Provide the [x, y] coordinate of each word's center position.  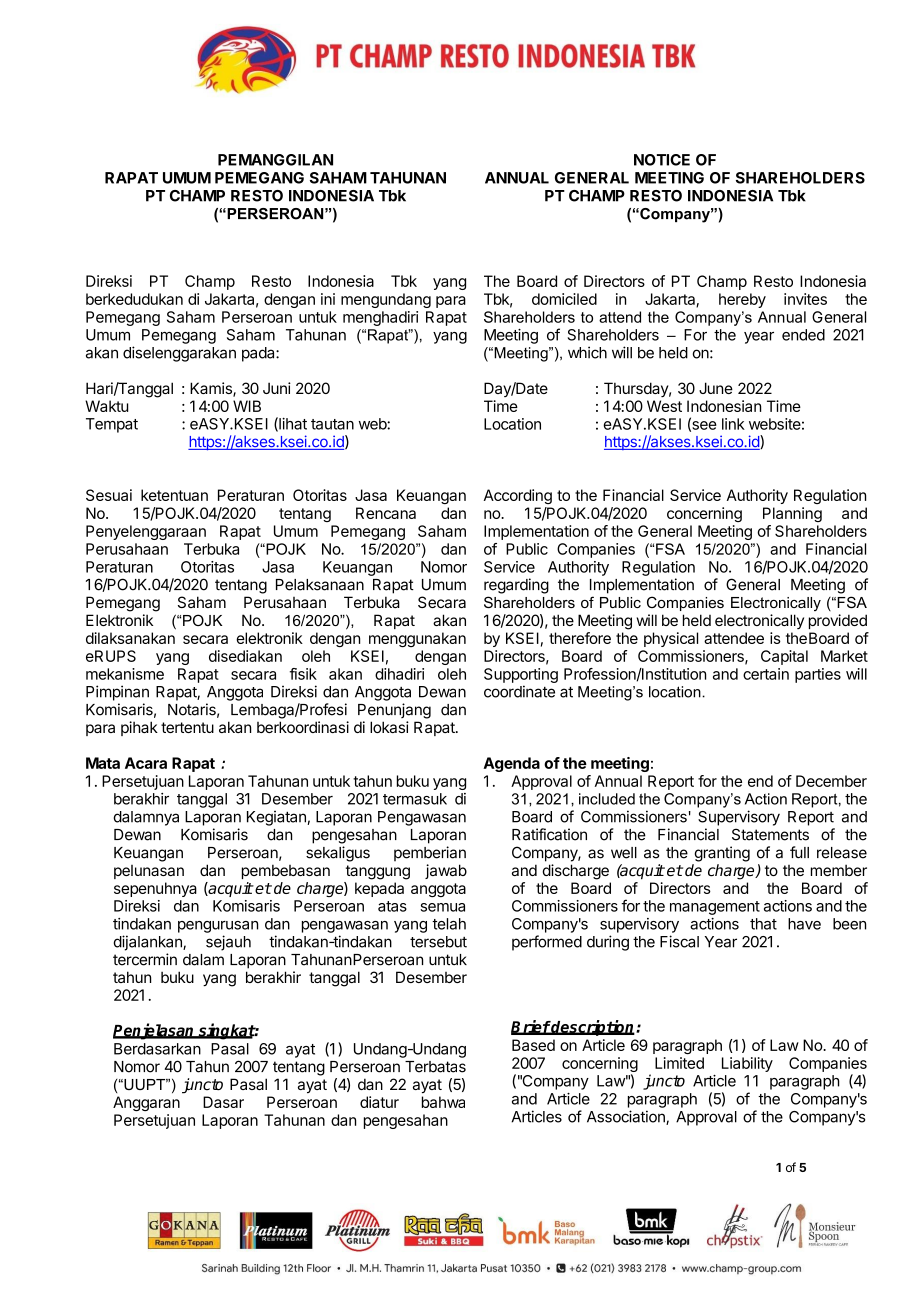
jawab [446, 871]
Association [627, 1117]
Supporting [521, 675]
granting [722, 854]
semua [442, 907]
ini [328, 299]
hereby [742, 300]
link [733, 424]
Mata [103, 763]
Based [533, 1045]
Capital [784, 657]
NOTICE [662, 160]
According [518, 496]
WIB [247, 406]
